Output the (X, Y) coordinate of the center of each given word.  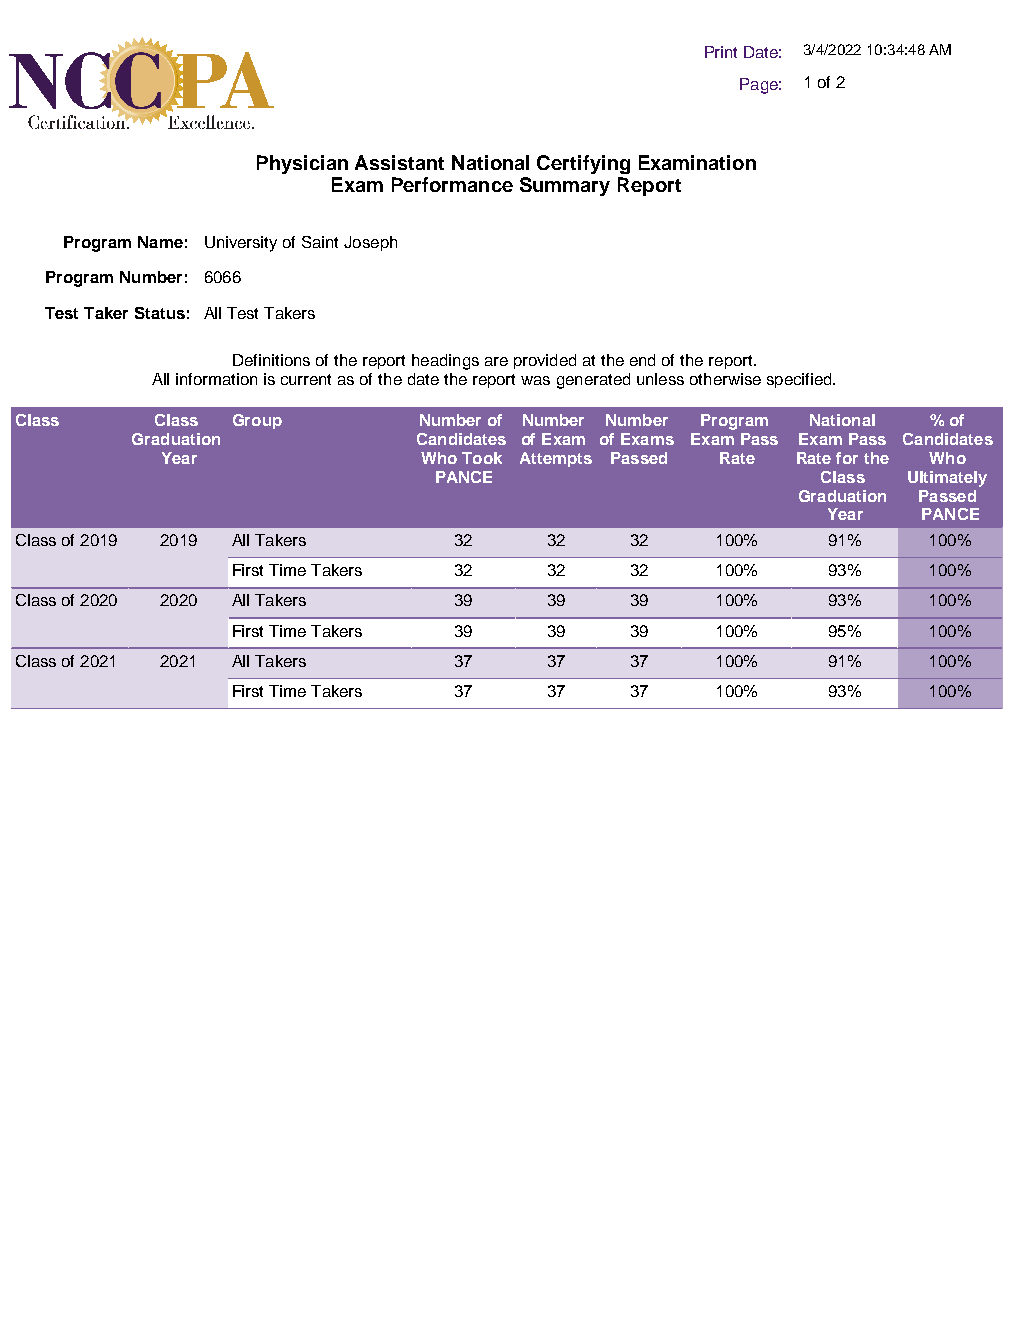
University (241, 244)
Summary (565, 186)
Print (721, 52)
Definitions (271, 360)
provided (545, 361)
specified (800, 380)
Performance (452, 184)
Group (257, 421)
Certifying (583, 164)
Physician (302, 164)
